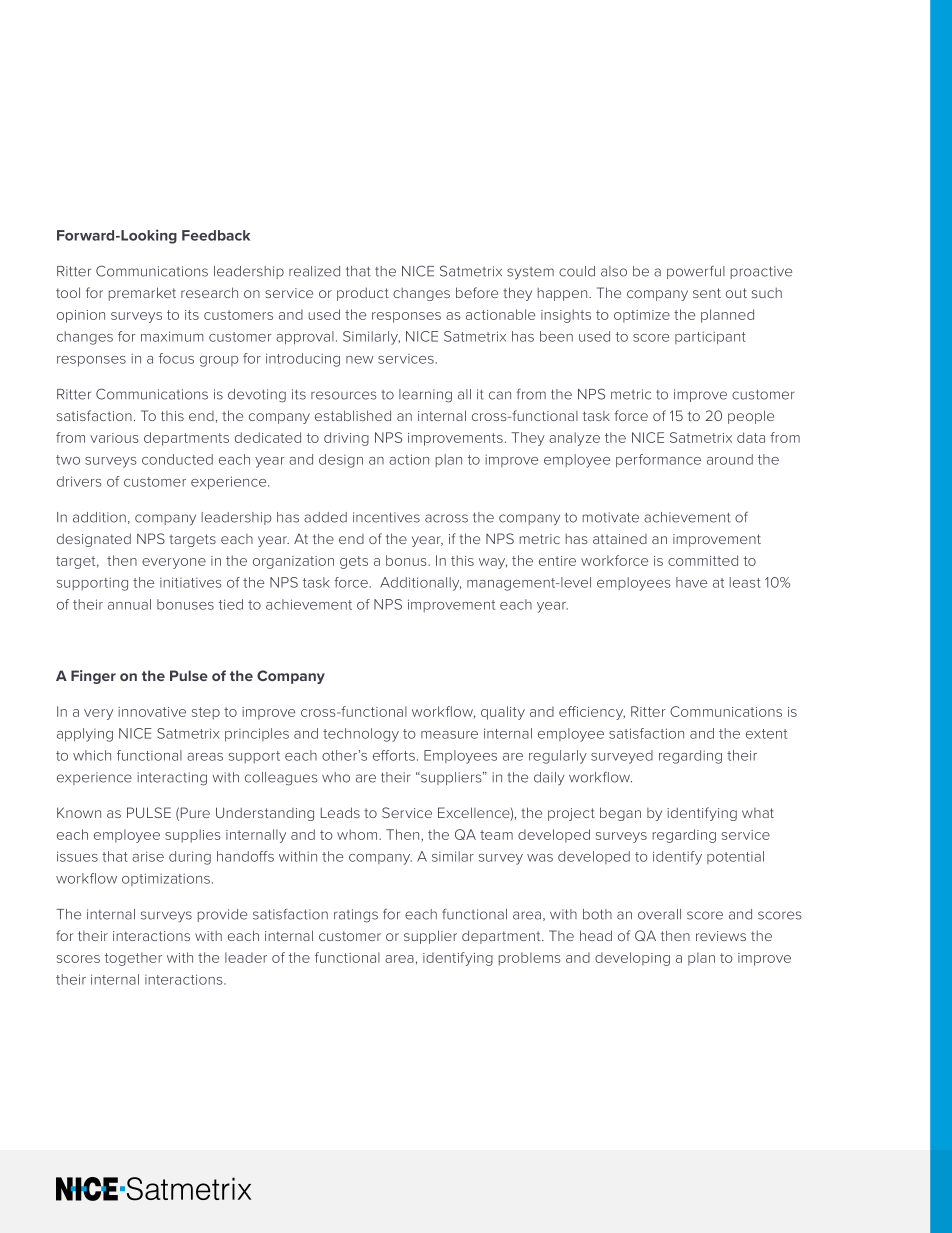 The image size is (952, 1233). What do you see at coordinates (133, 959) in the screenshot?
I see `together` at bounding box center [133, 959].
